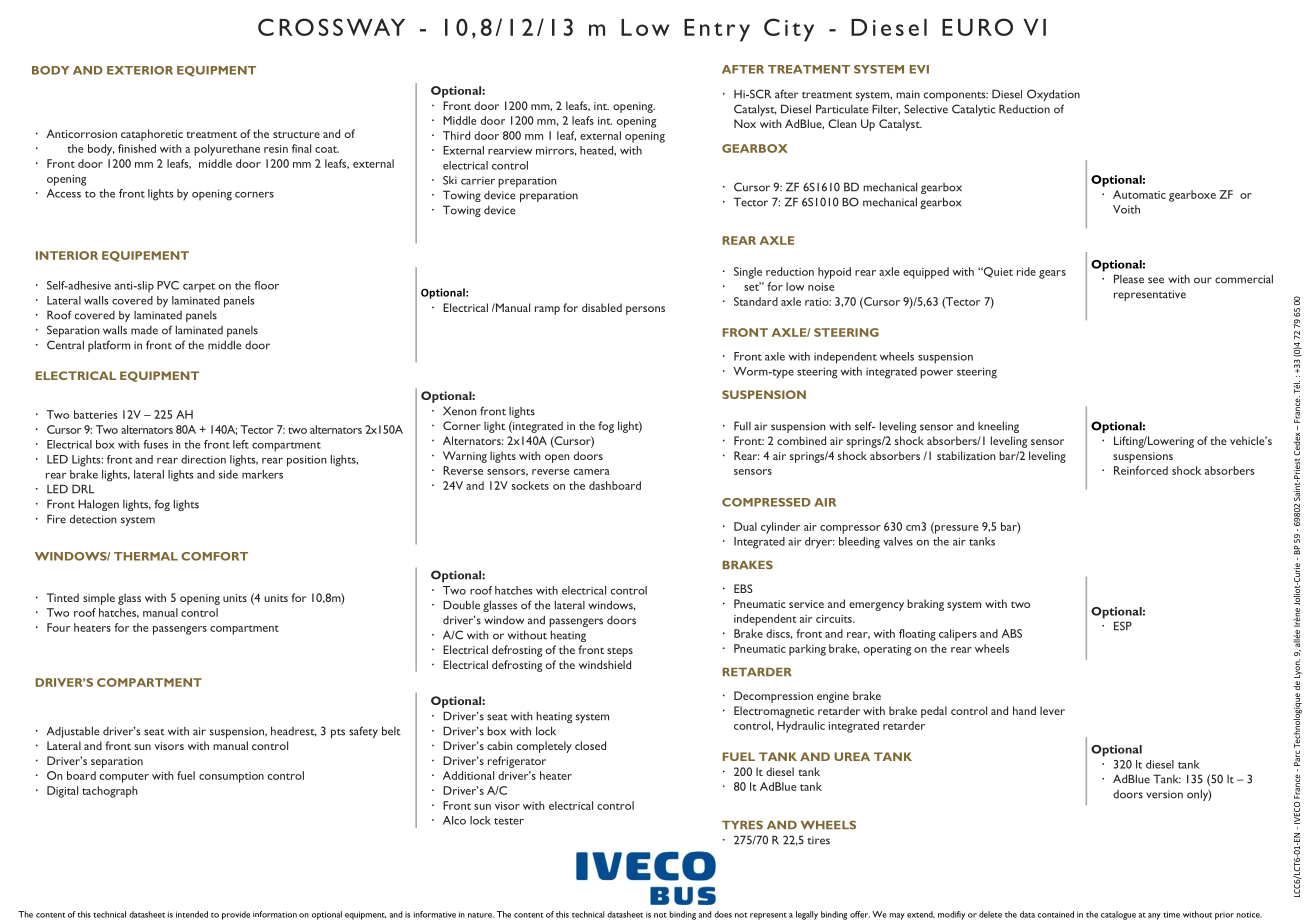  I want to click on persons, so click(645, 310).
